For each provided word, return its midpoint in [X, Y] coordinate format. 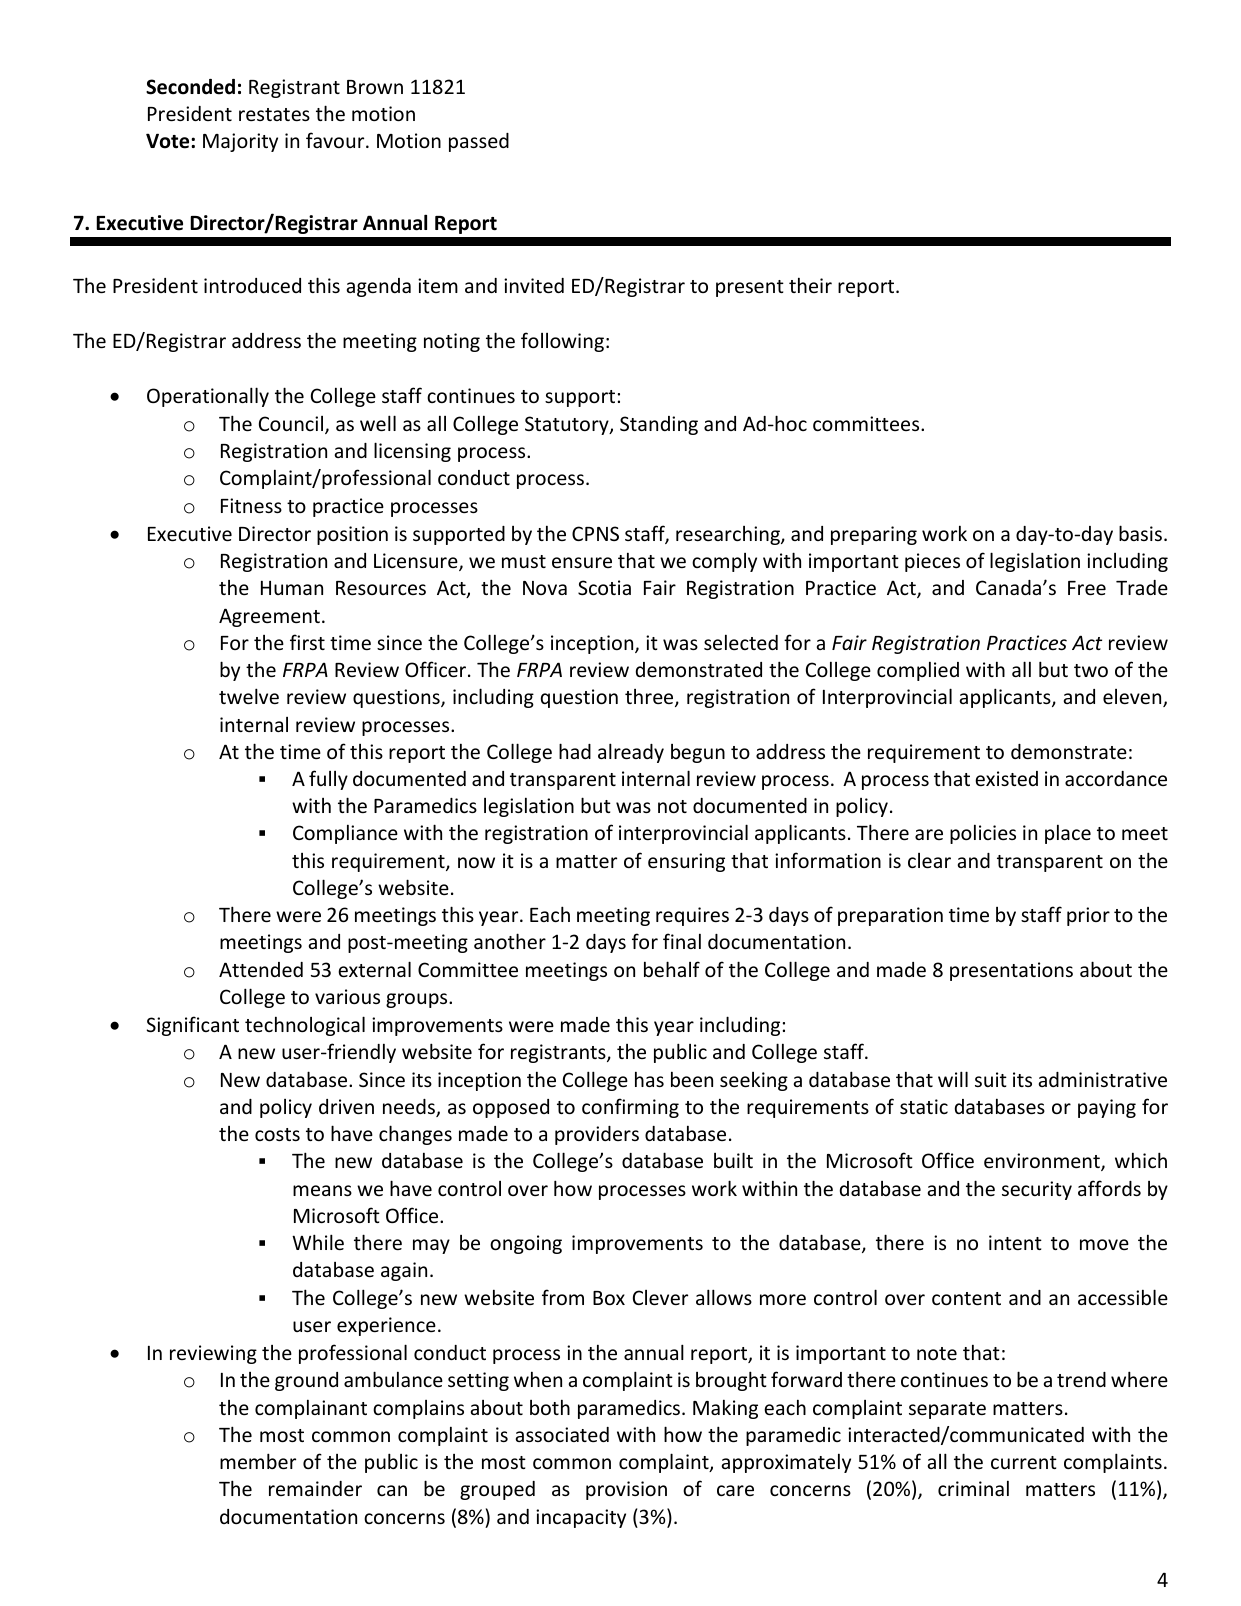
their [810, 285]
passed [479, 142]
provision [626, 1490]
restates [274, 114]
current [1024, 1462]
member [258, 1461]
